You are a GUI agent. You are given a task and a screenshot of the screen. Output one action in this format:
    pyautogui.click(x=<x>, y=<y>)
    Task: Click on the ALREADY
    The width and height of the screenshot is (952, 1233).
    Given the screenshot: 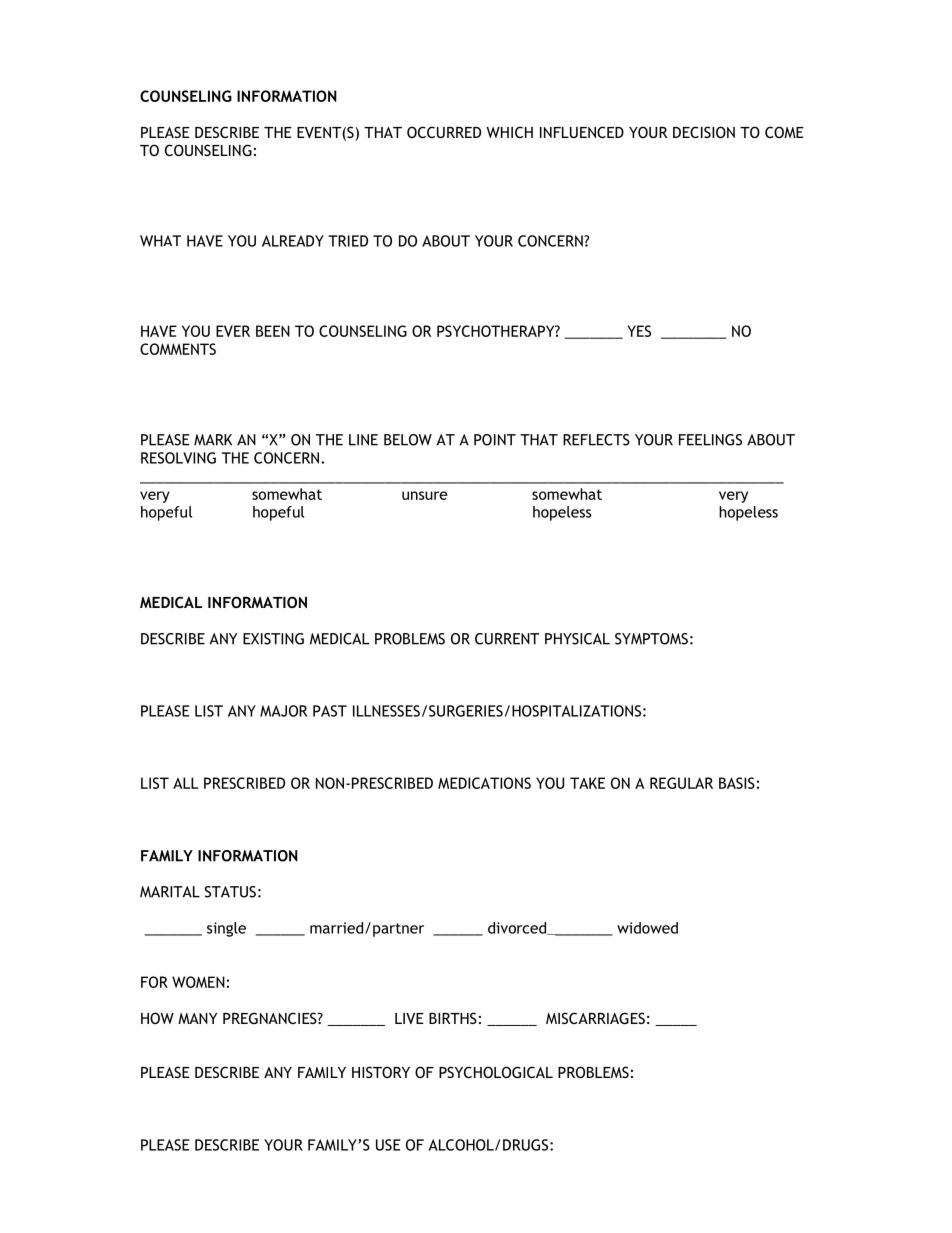 What is the action you would take?
    pyautogui.click(x=293, y=241)
